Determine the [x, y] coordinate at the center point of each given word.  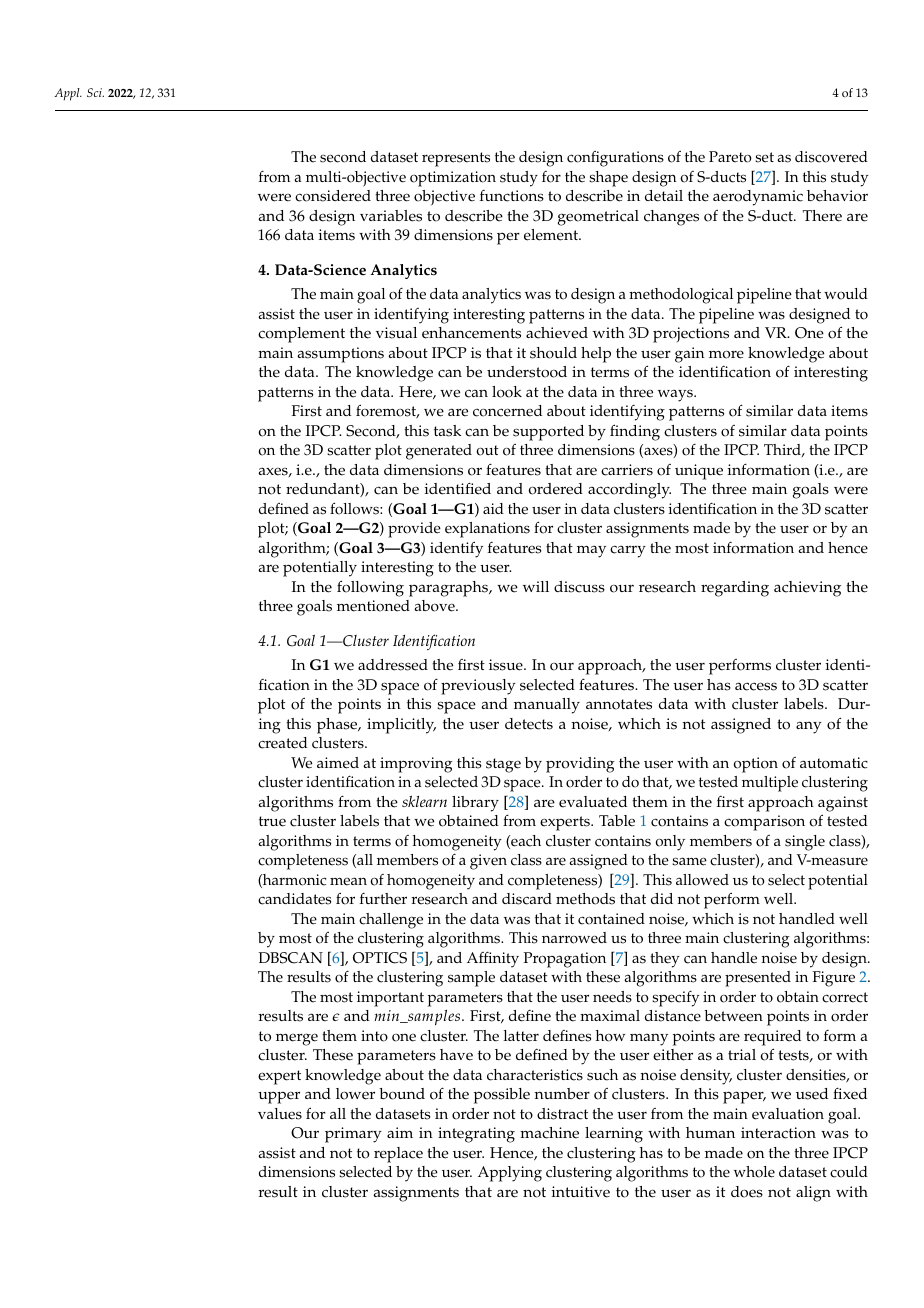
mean [348, 881]
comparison [764, 823]
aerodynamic [758, 198]
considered [333, 196]
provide [414, 530]
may [591, 551]
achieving [807, 589]
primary [353, 1135]
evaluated [593, 802]
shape [608, 179]
